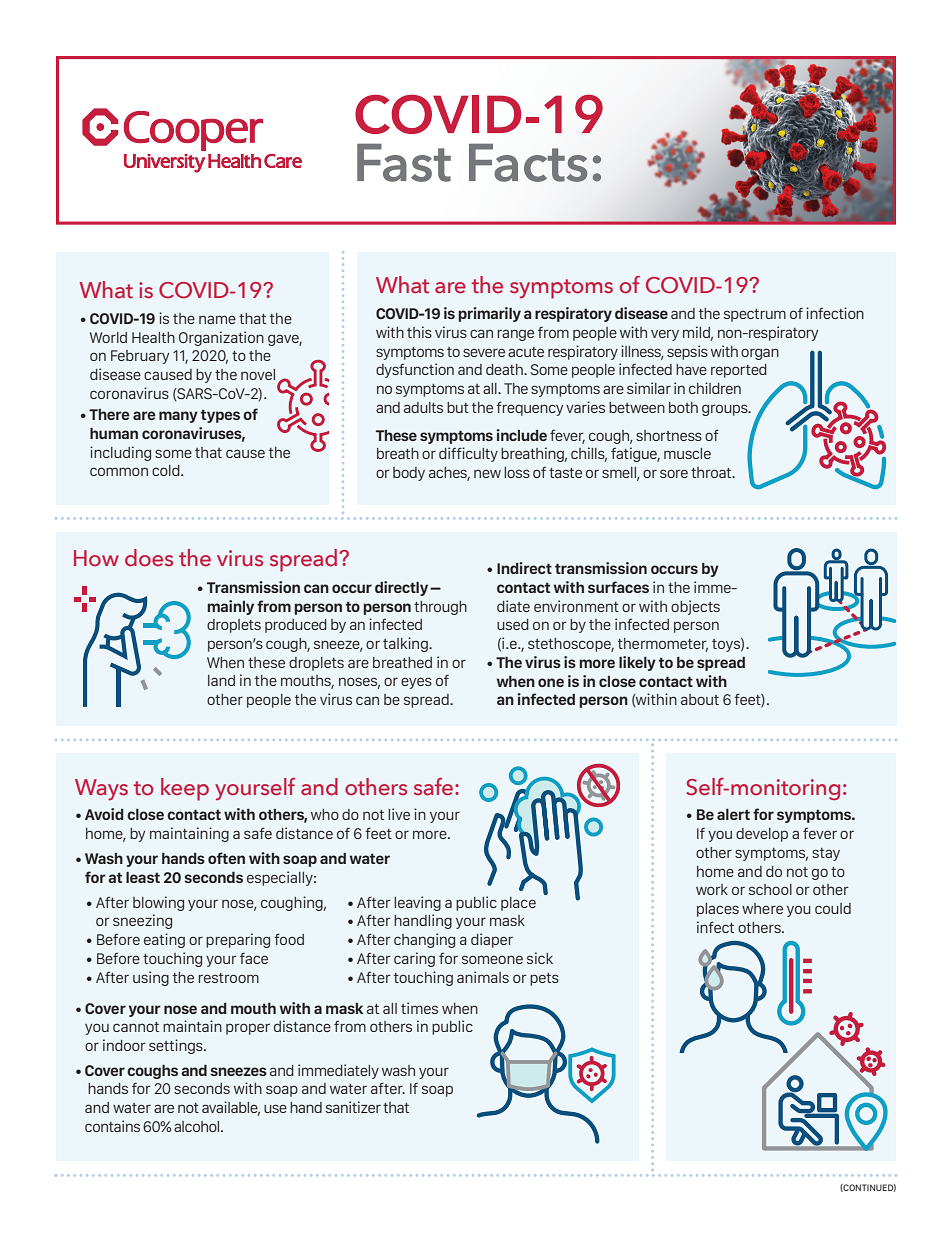  What do you see at coordinates (544, 979) in the document?
I see `pets` at bounding box center [544, 979].
